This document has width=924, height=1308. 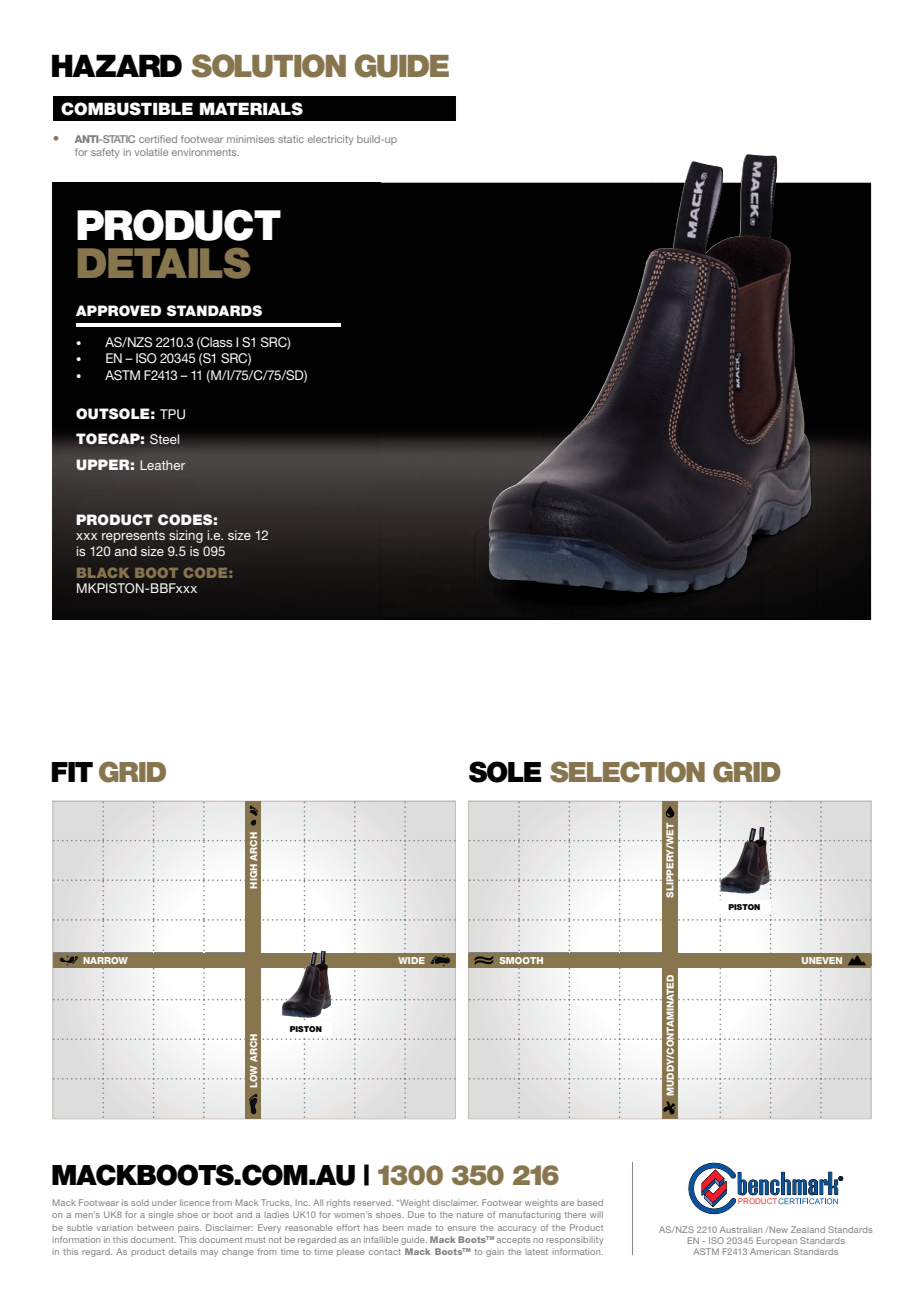 I want to click on BLACK, so click(x=103, y=572).
